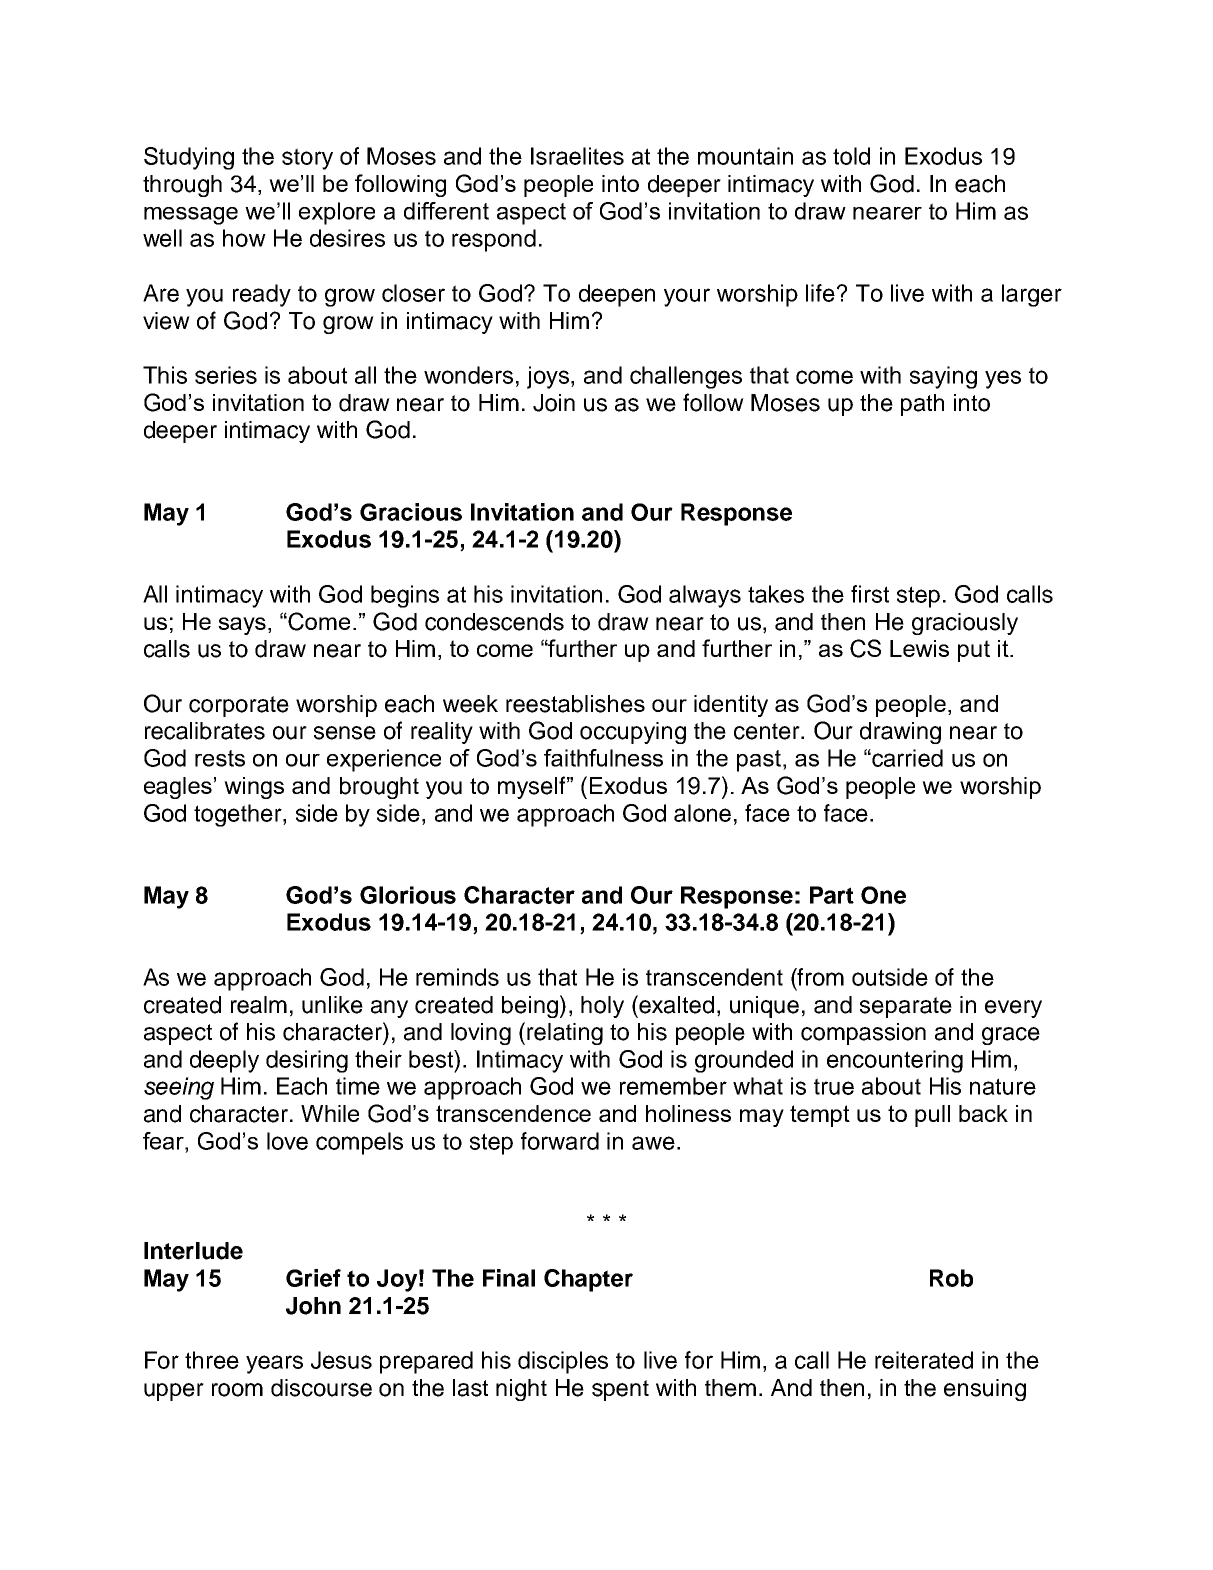 This document has height=1570, width=1213. Describe the element at coordinates (287, 1141) in the document. I see `love` at that location.
